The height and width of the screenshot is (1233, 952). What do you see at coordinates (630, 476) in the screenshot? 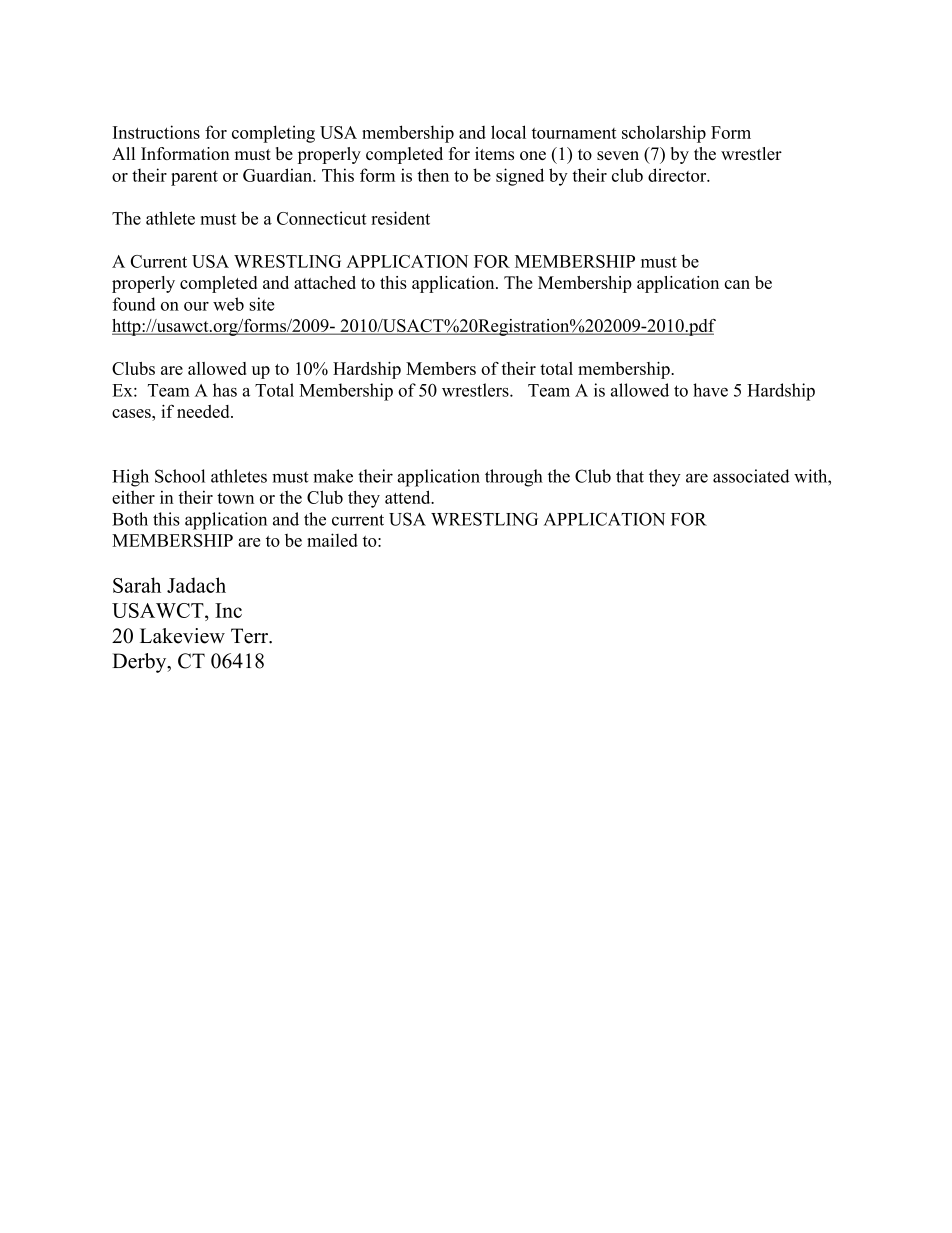
I see `that` at bounding box center [630, 476].
